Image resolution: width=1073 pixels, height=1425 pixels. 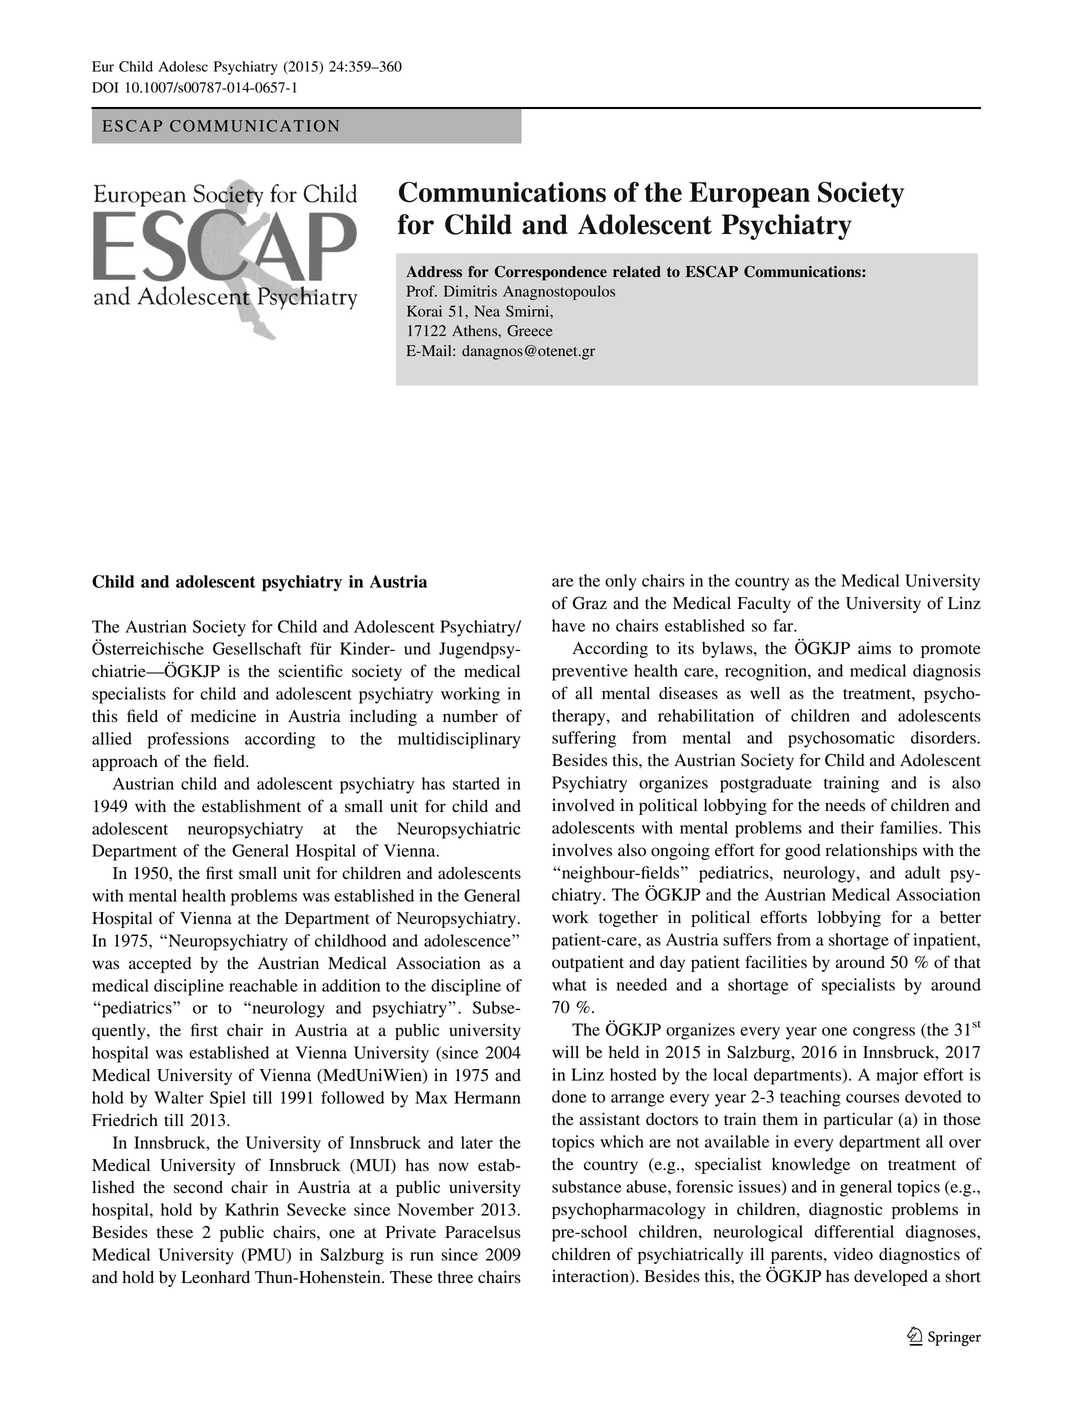 I want to click on needs, so click(x=845, y=805).
